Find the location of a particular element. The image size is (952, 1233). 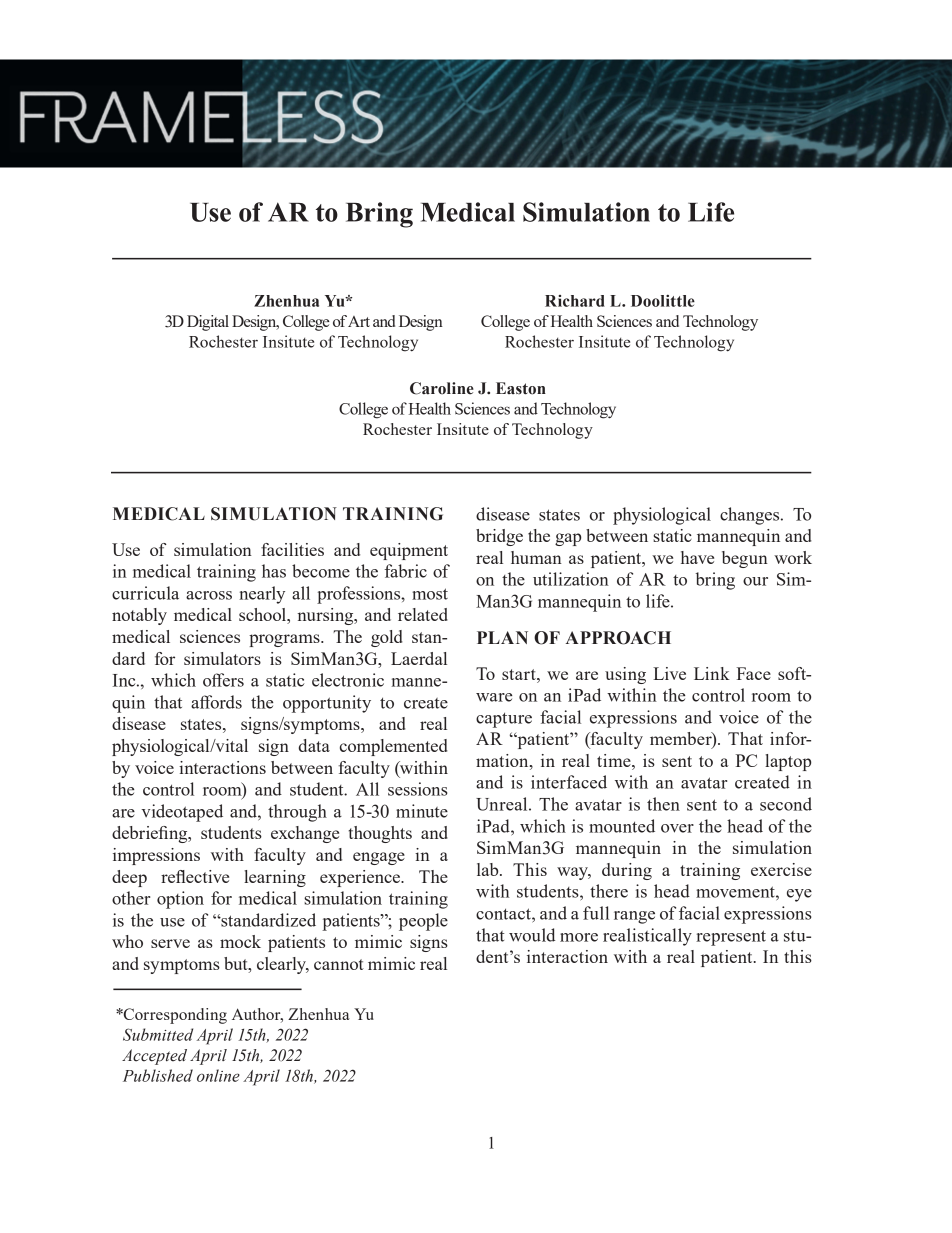

have is located at coordinates (697, 557).
